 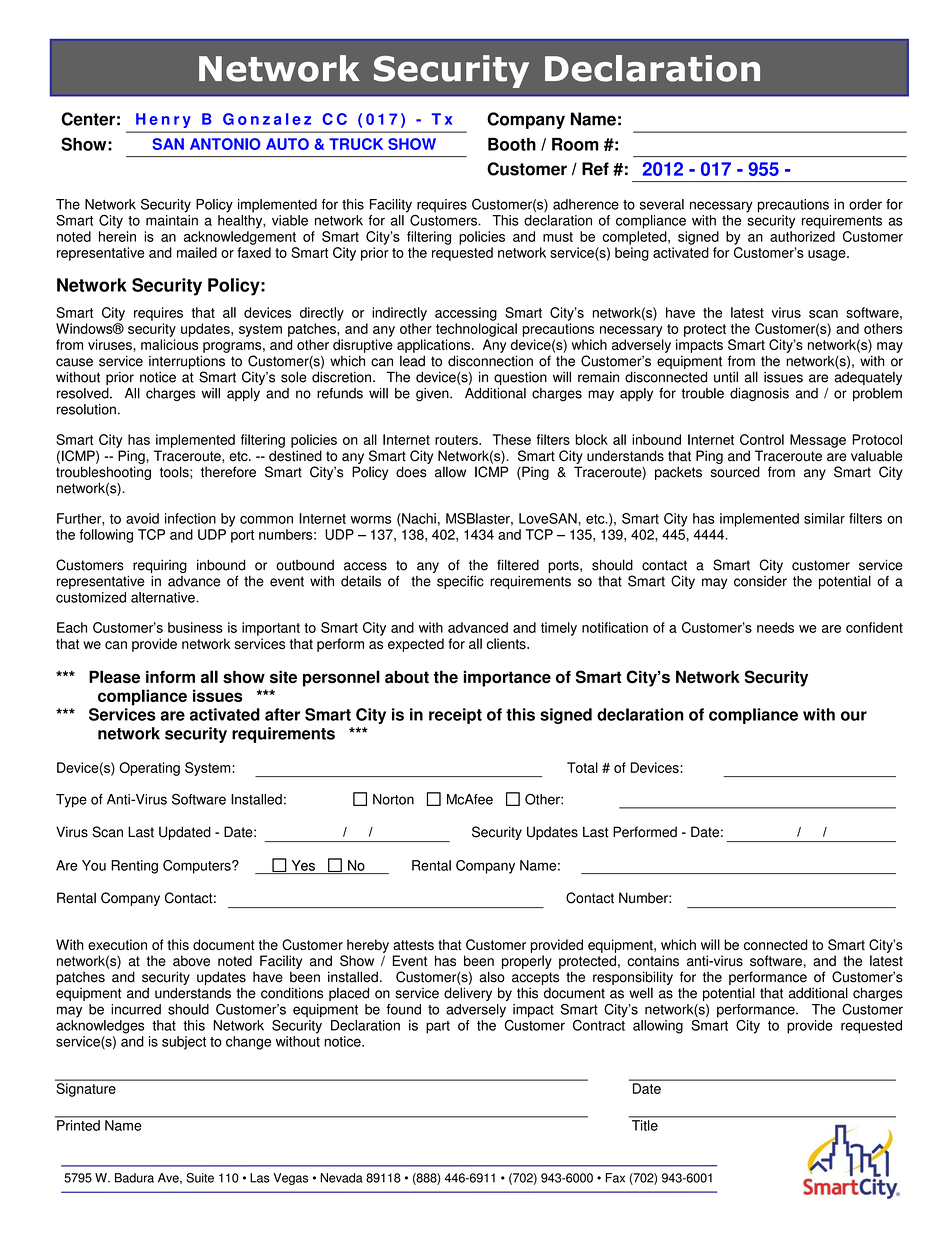 What do you see at coordinates (735, 472) in the screenshot?
I see `sourced` at bounding box center [735, 472].
